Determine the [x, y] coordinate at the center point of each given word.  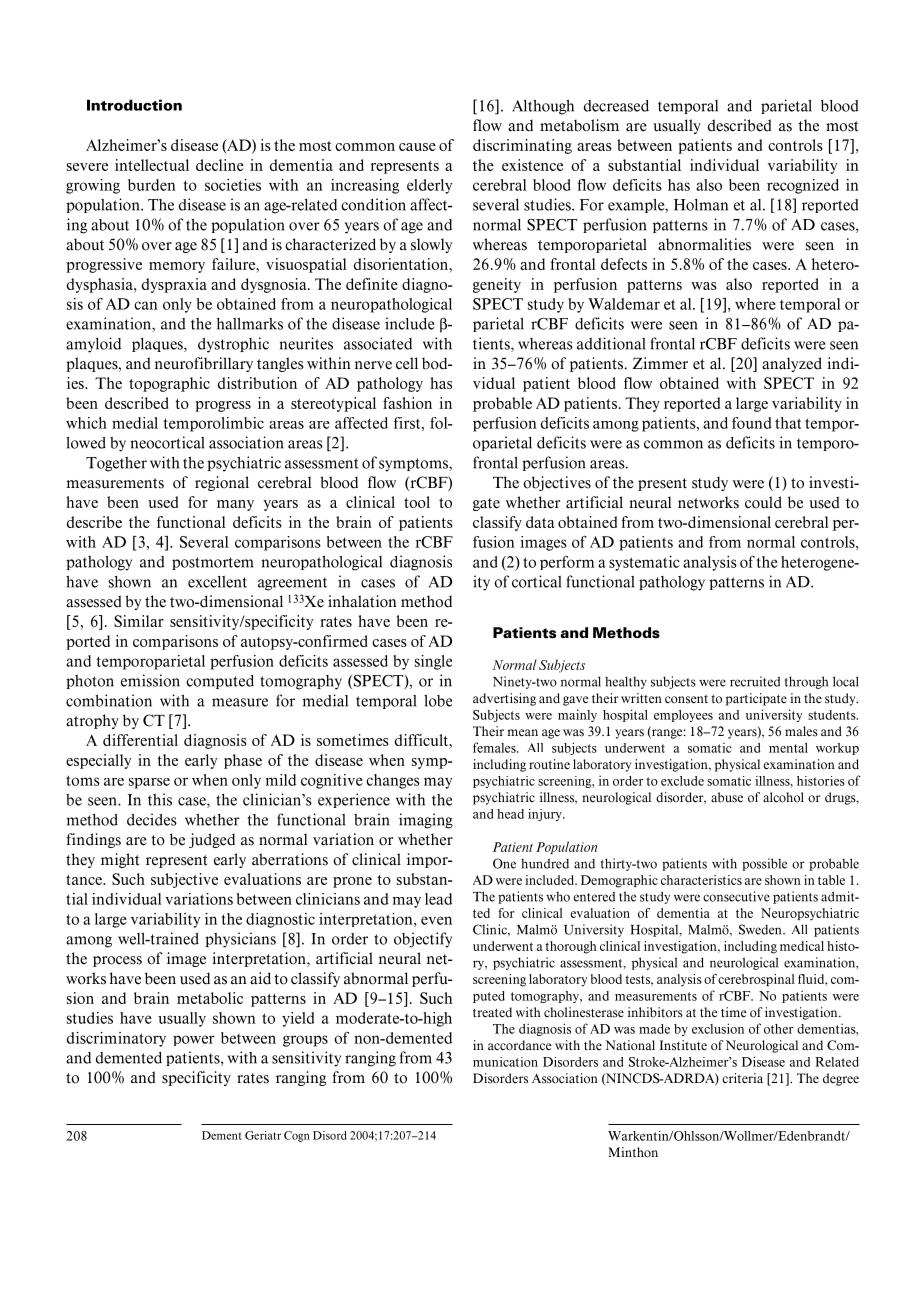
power [194, 1040]
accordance [520, 1045]
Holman [701, 205]
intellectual [152, 165]
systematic [644, 563]
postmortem [213, 563]
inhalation [362, 601]
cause [417, 147]
